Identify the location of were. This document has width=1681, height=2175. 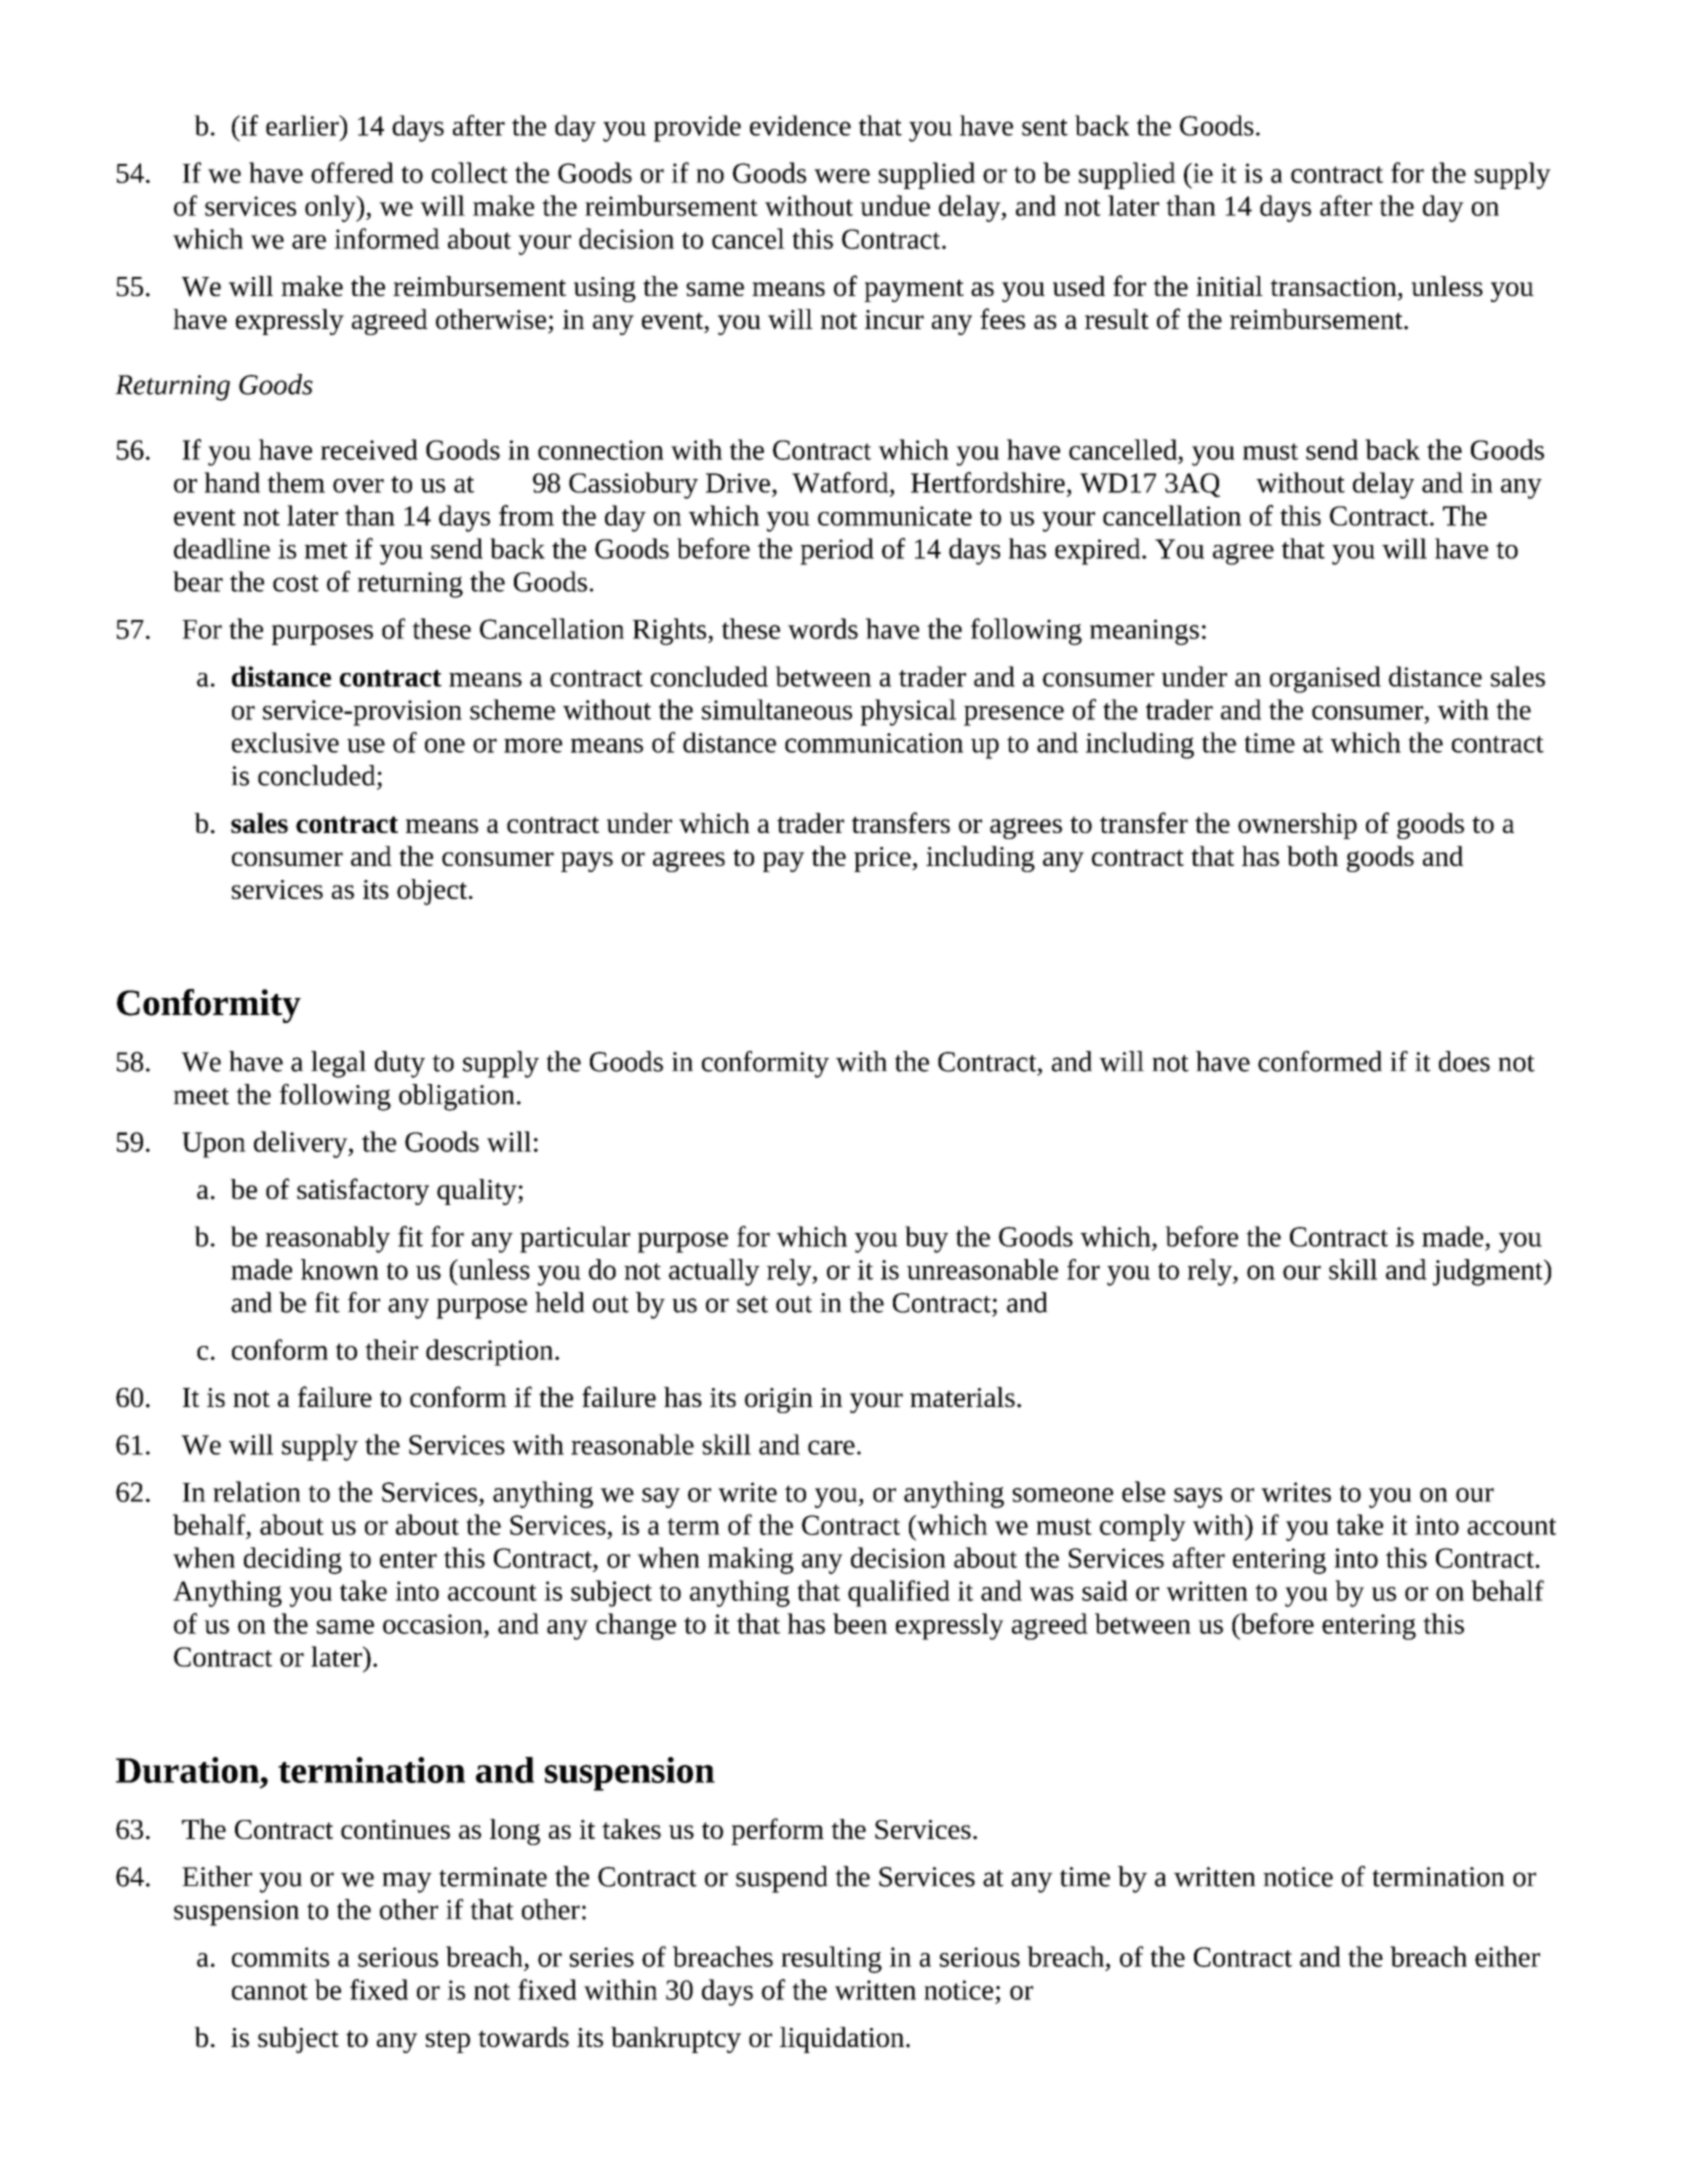
(842, 176).
